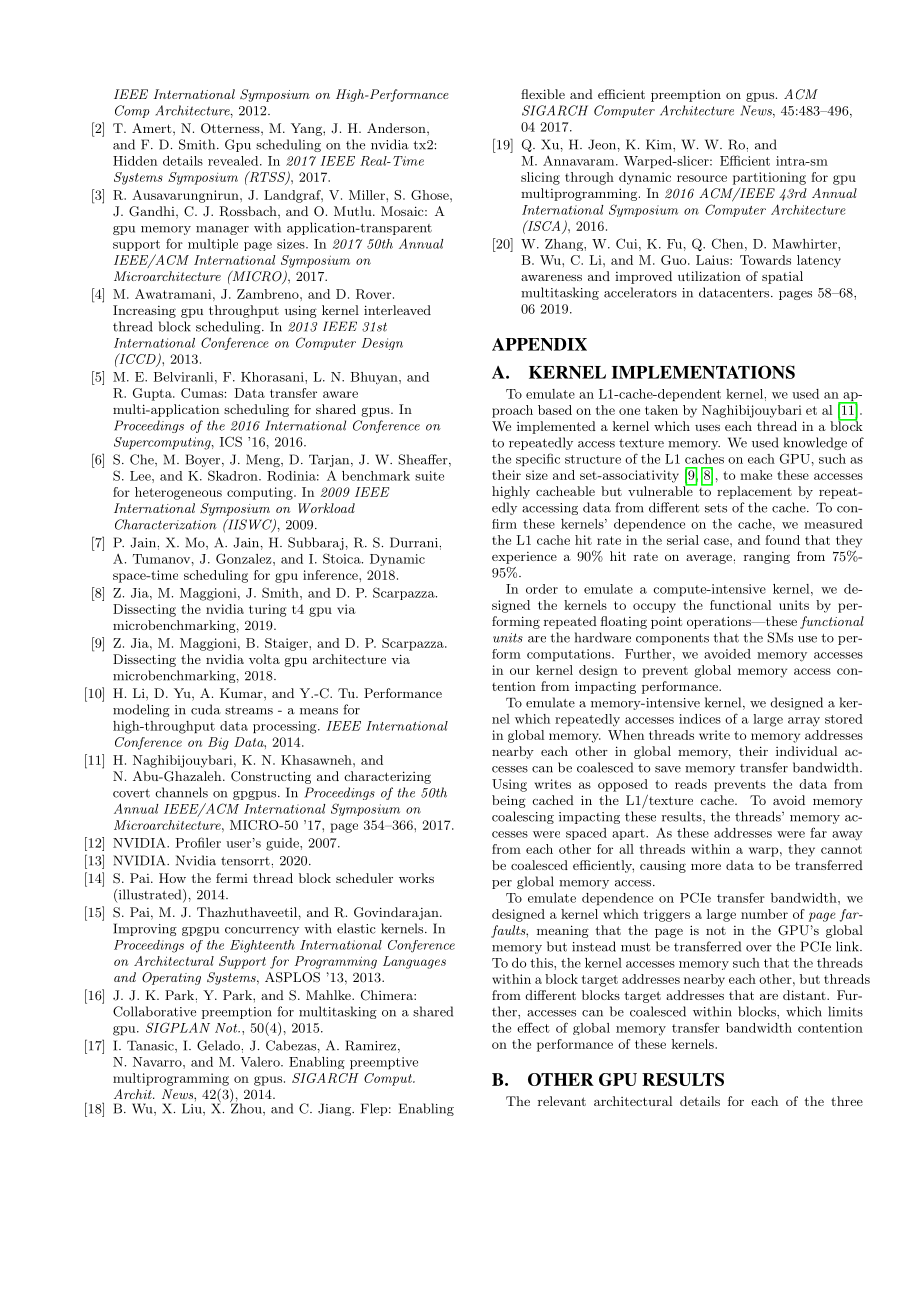  What do you see at coordinates (562, 1101) in the screenshot?
I see `relevant` at bounding box center [562, 1101].
